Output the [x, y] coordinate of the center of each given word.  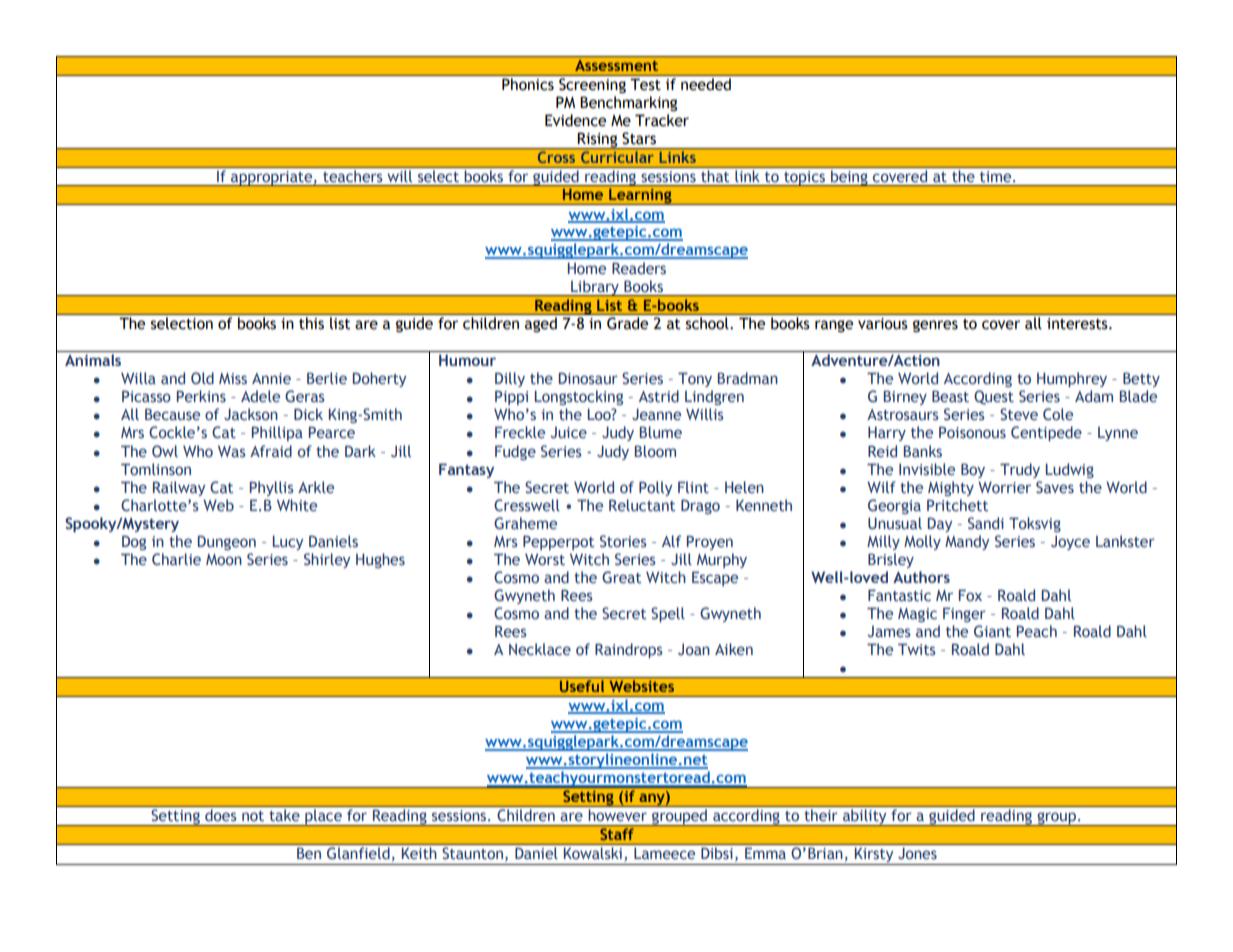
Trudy [1020, 470]
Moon [224, 560]
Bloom [655, 451]
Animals [93, 360]
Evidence [575, 120]
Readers [639, 268]
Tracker [662, 120]
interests [1078, 324]
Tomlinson [156, 469]
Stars [639, 138]
